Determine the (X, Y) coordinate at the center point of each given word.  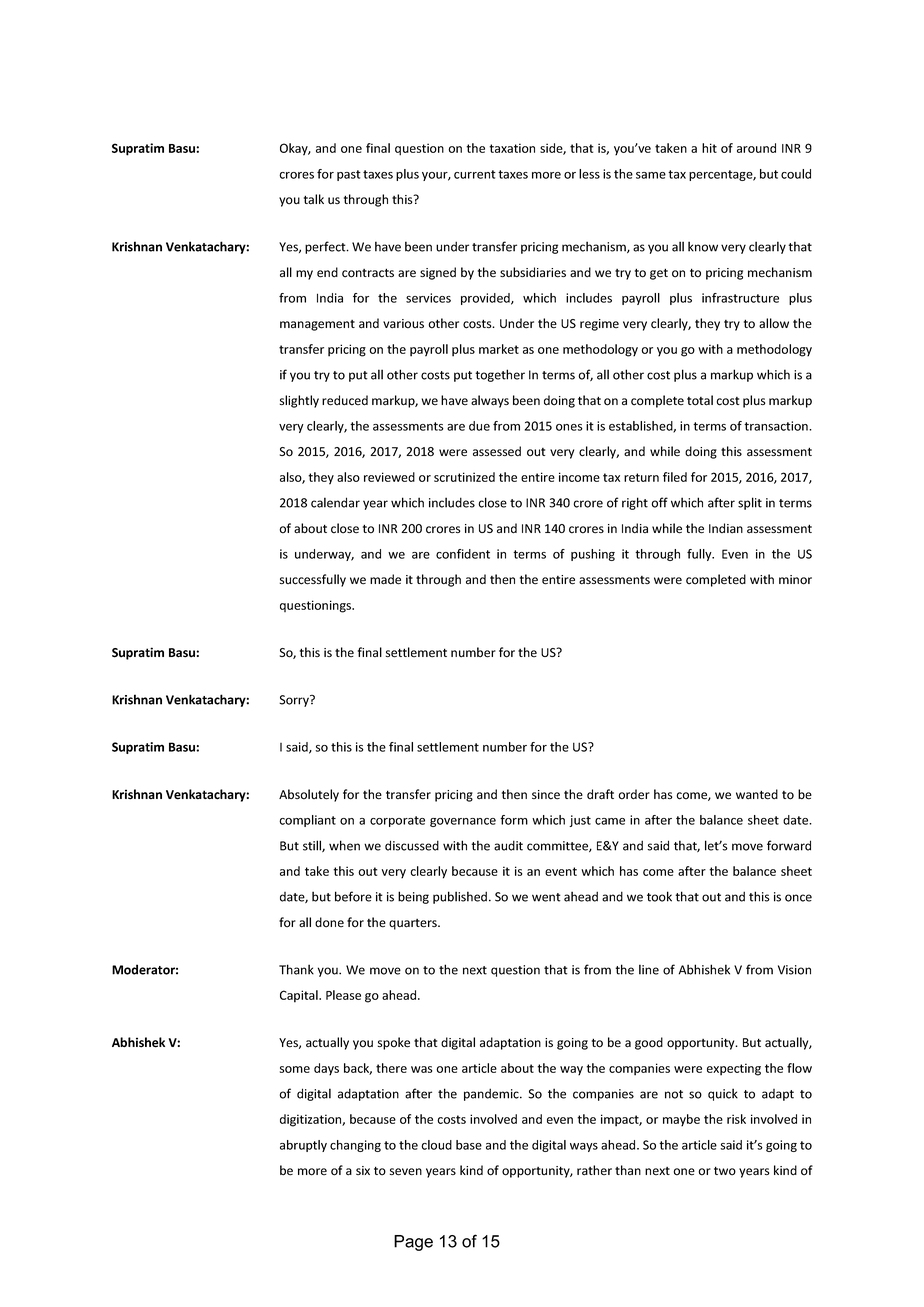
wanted (757, 794)
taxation (512, 148)
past (349, 175)
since (546, 795)
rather (594, 1170)
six (363, 1170)
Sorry (295, 701)
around (756, 148)
